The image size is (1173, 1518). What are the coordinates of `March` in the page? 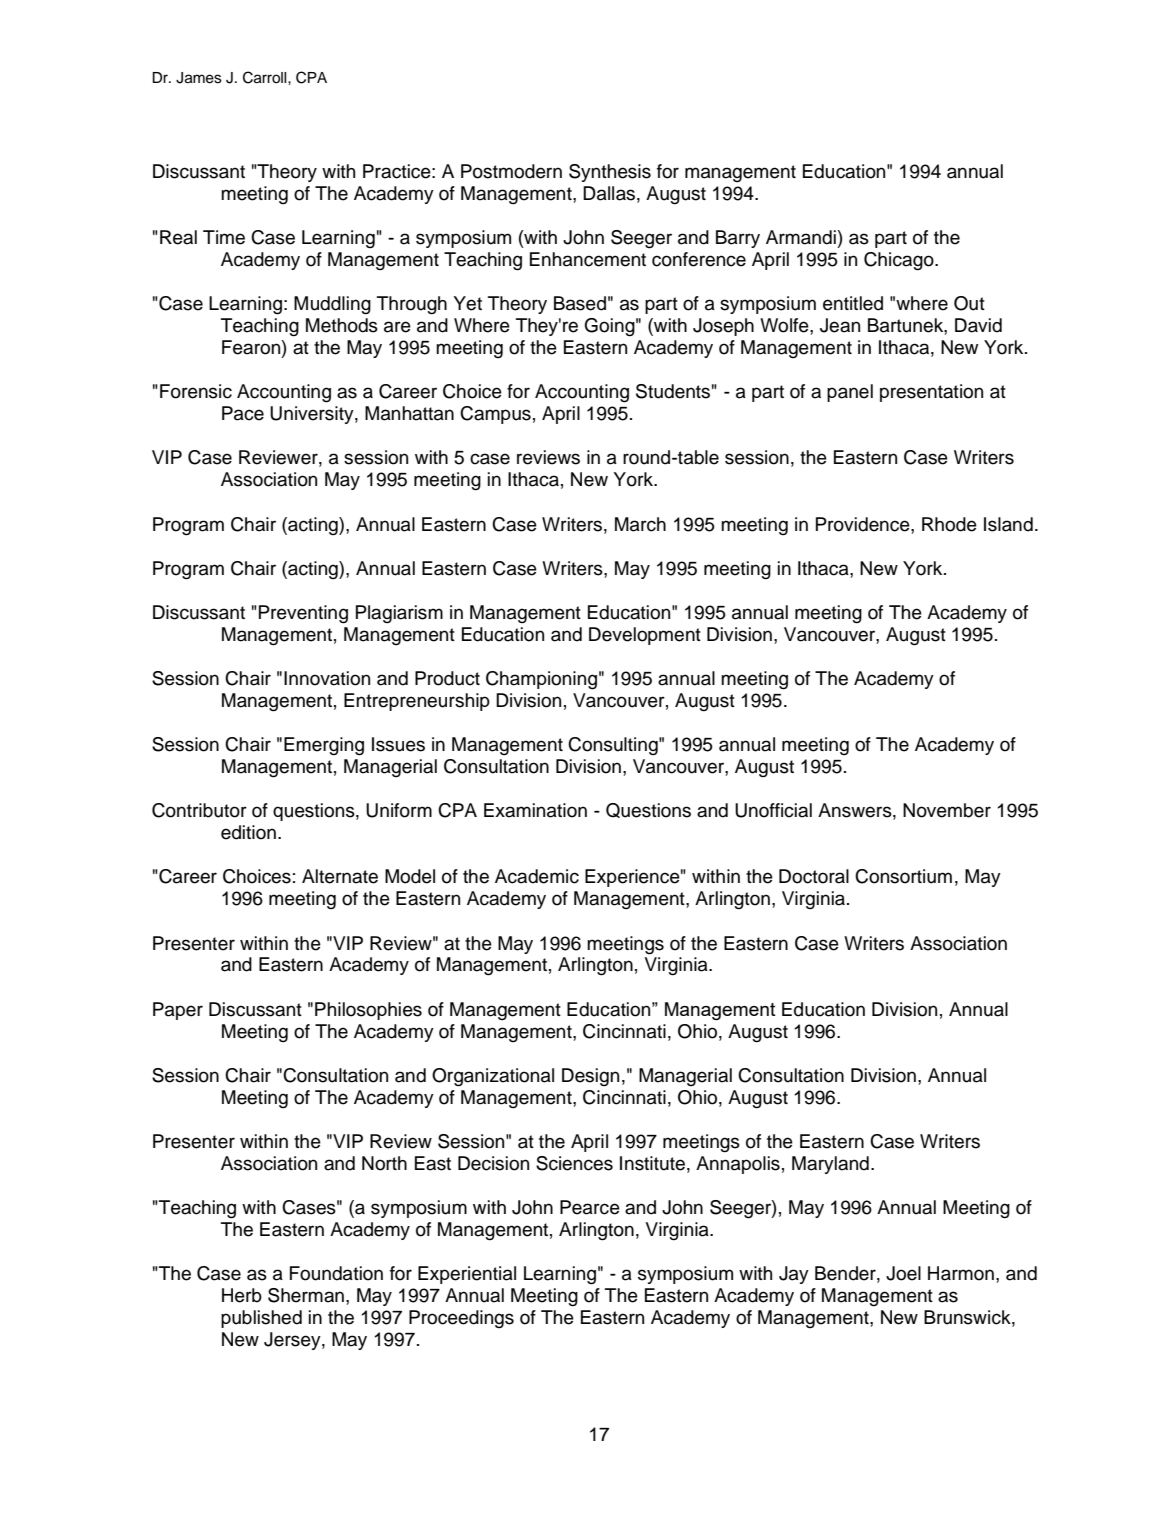 It's located at (640, 524).
